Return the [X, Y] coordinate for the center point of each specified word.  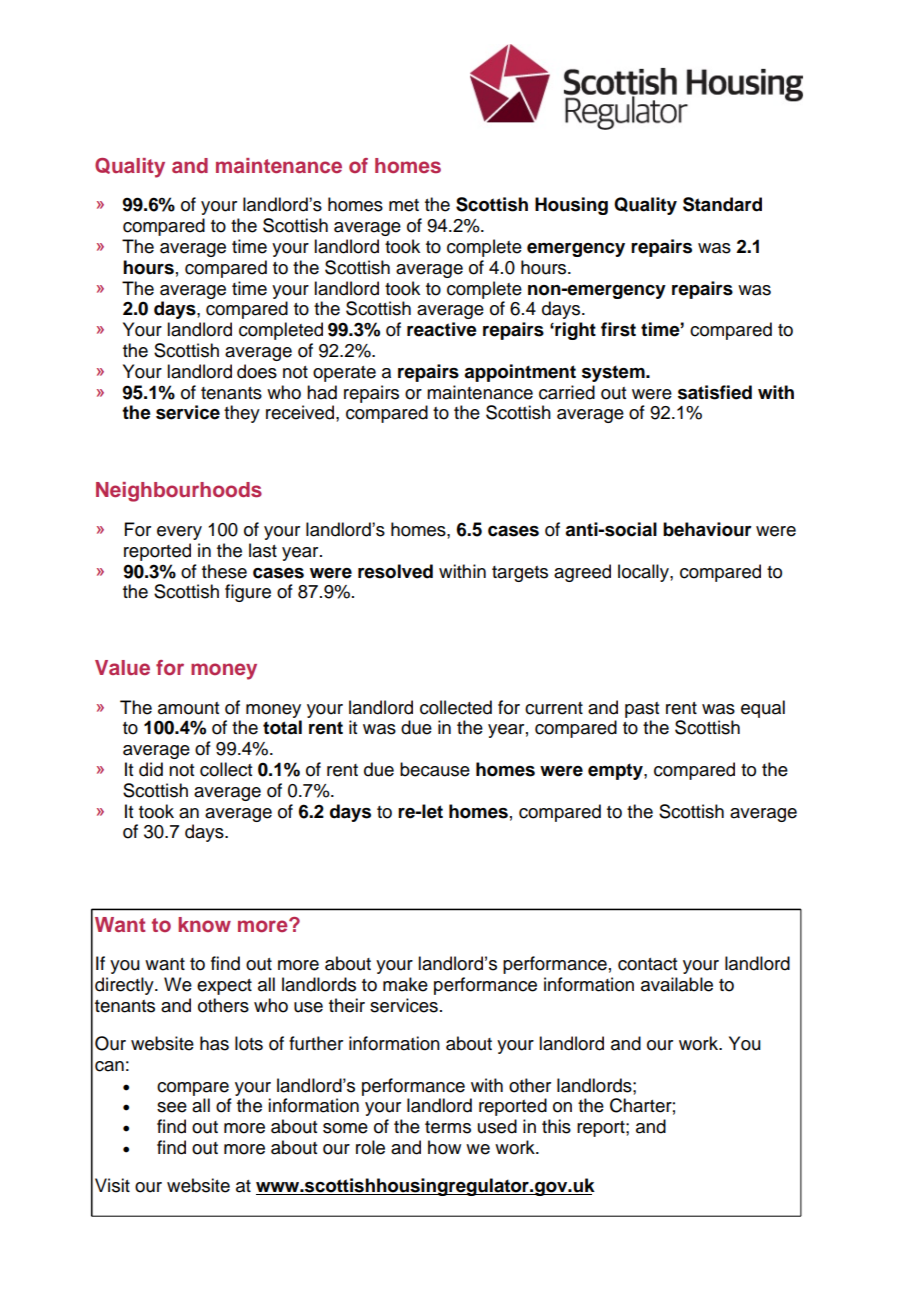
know [204, 924]
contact [647, 964]
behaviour [707, 529]
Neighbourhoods [179, 492]
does [257, 371]
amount [188, 708]
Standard [722, 204]
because [435, 769]
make [405, 984]
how [444, 1147]
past [642, 710]
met [404, 205]
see [172, 1107]
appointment [520, 373]
